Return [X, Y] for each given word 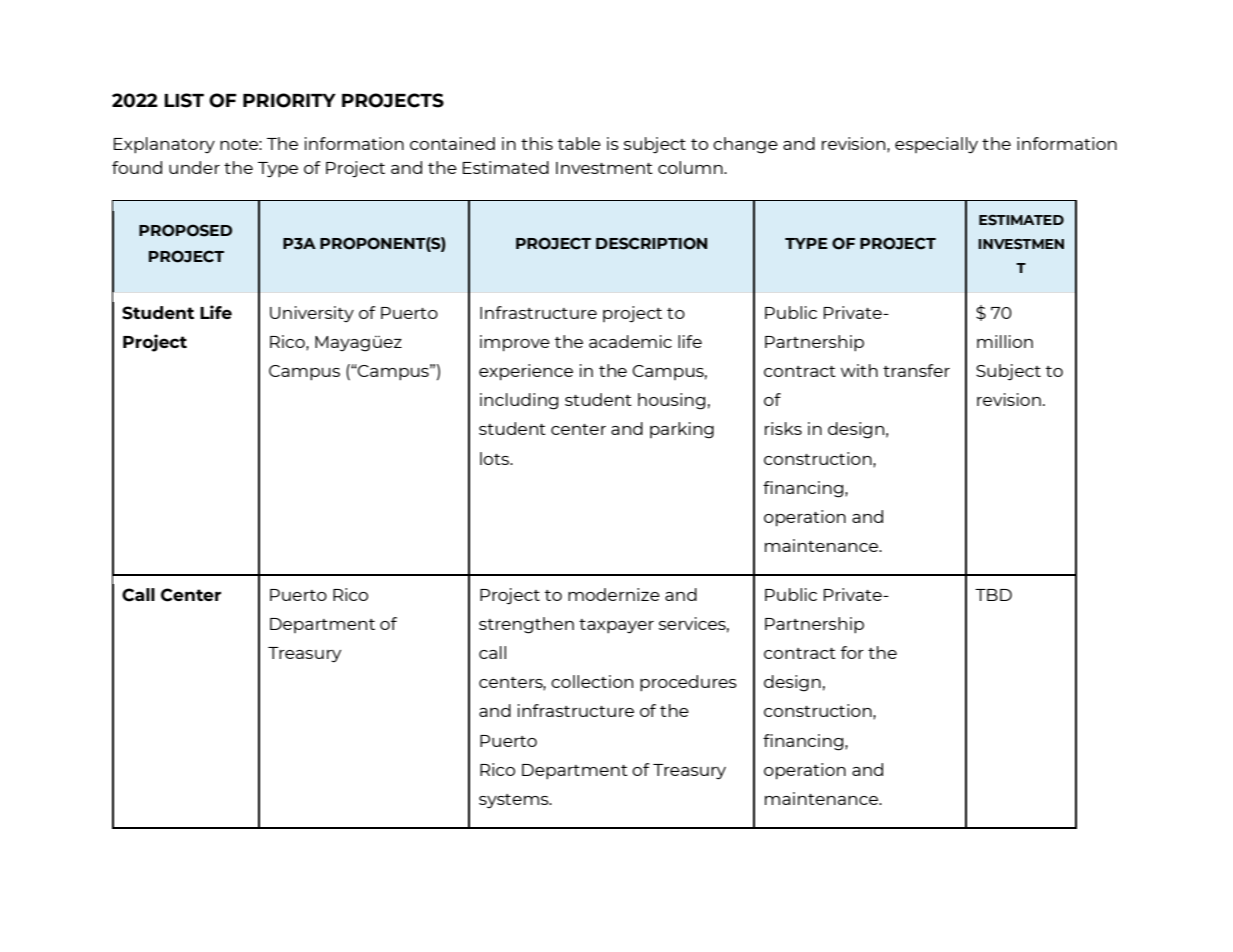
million [1005, 341]
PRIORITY [289, 100]
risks [783, 428]
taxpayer [616, 626]
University [312, 314]
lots [495, 458]
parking [682, 430]
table [579, 143]
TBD [993, 595]
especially [936, 145]
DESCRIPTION [651, 243]
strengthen [526, 625]
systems [515, 801]
